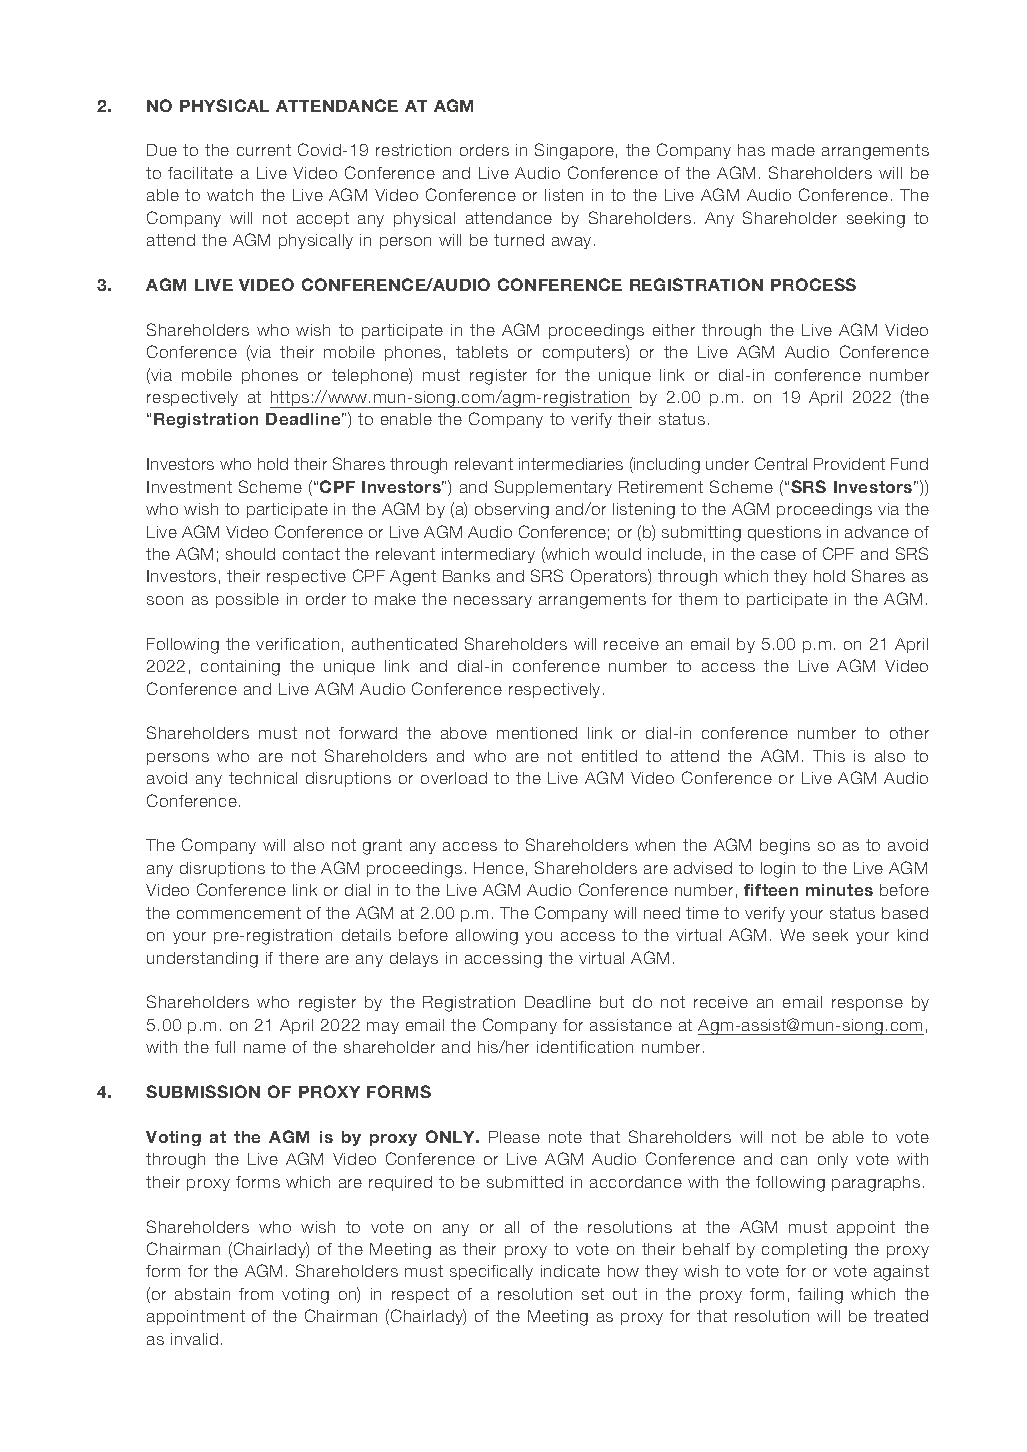 The image size is (1027, 1452). I want to click on technical, so click(263, 778).
